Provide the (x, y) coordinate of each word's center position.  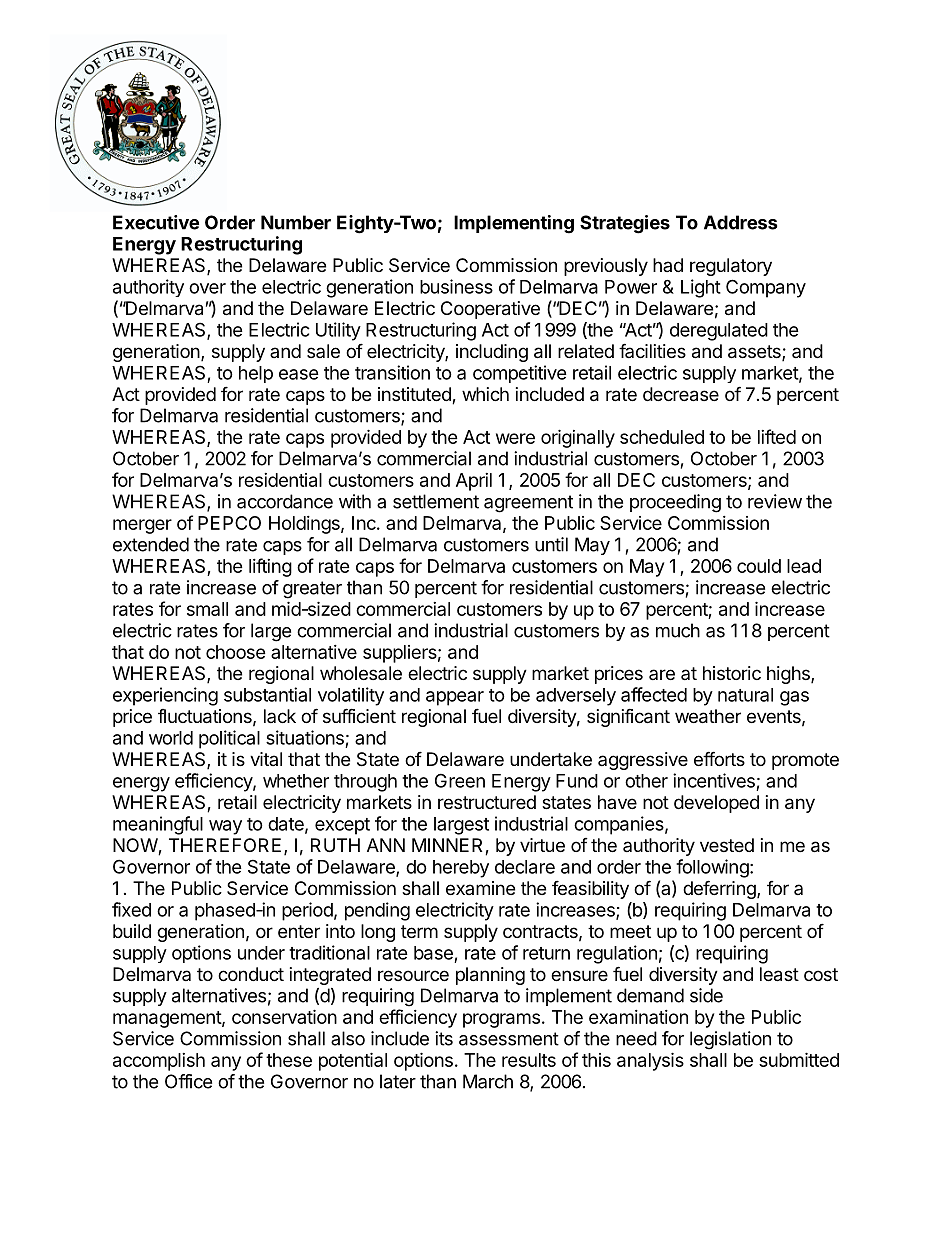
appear (455, 698)
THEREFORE (225, 845)
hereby (461, 869)
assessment (509, 1039)
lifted (777, 436)
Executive (156, 222)
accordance (285, 501)
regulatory (731, 267)
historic (732, 673)
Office (188, 1081)
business (456, 286)
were (515, 438)
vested (727, 845)
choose (236, 652)
